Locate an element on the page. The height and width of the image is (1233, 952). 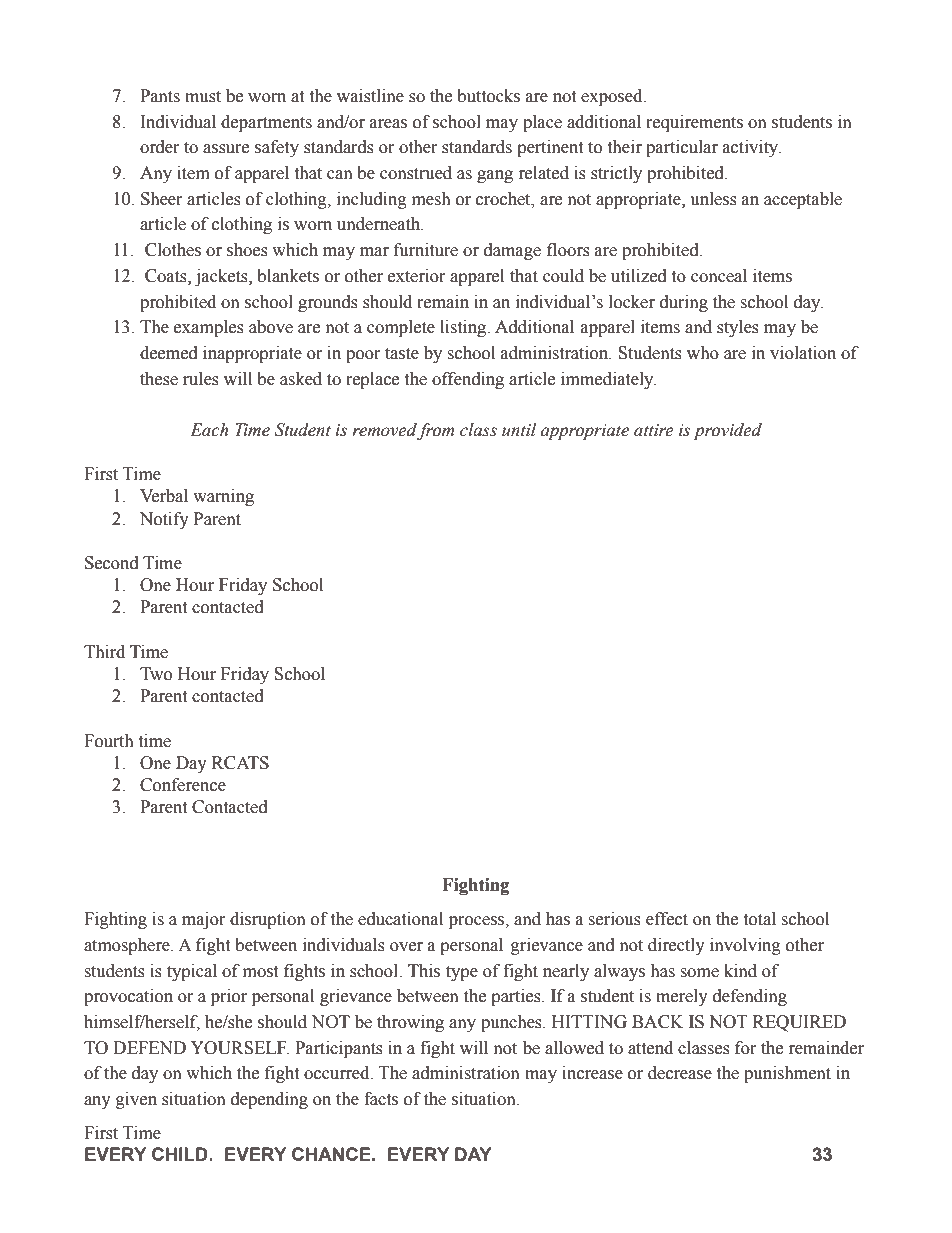
decrease is located at coordinates (680, 1073).
